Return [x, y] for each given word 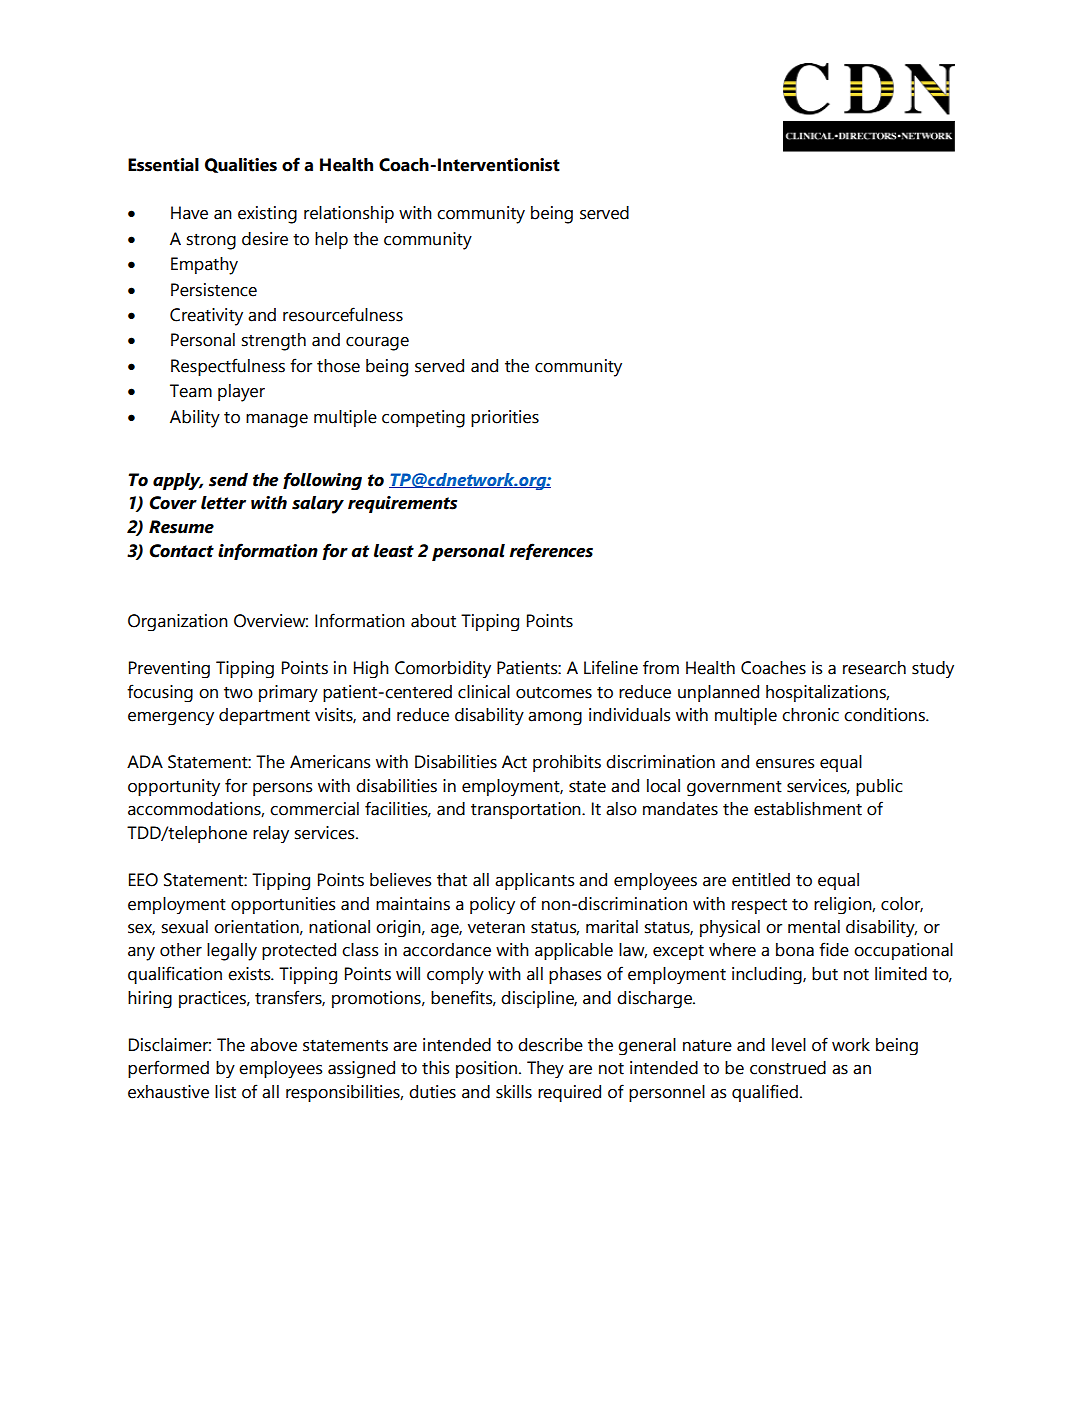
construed [788, 1068]
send [228, 480]
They [545, 1069]
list [225, 1092]
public [879, 787]
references [551, 551]
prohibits [567, 763]
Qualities [241, 165]
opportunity [174, 787]
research [874, 668]
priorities [505, 418]
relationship [349, 214]
